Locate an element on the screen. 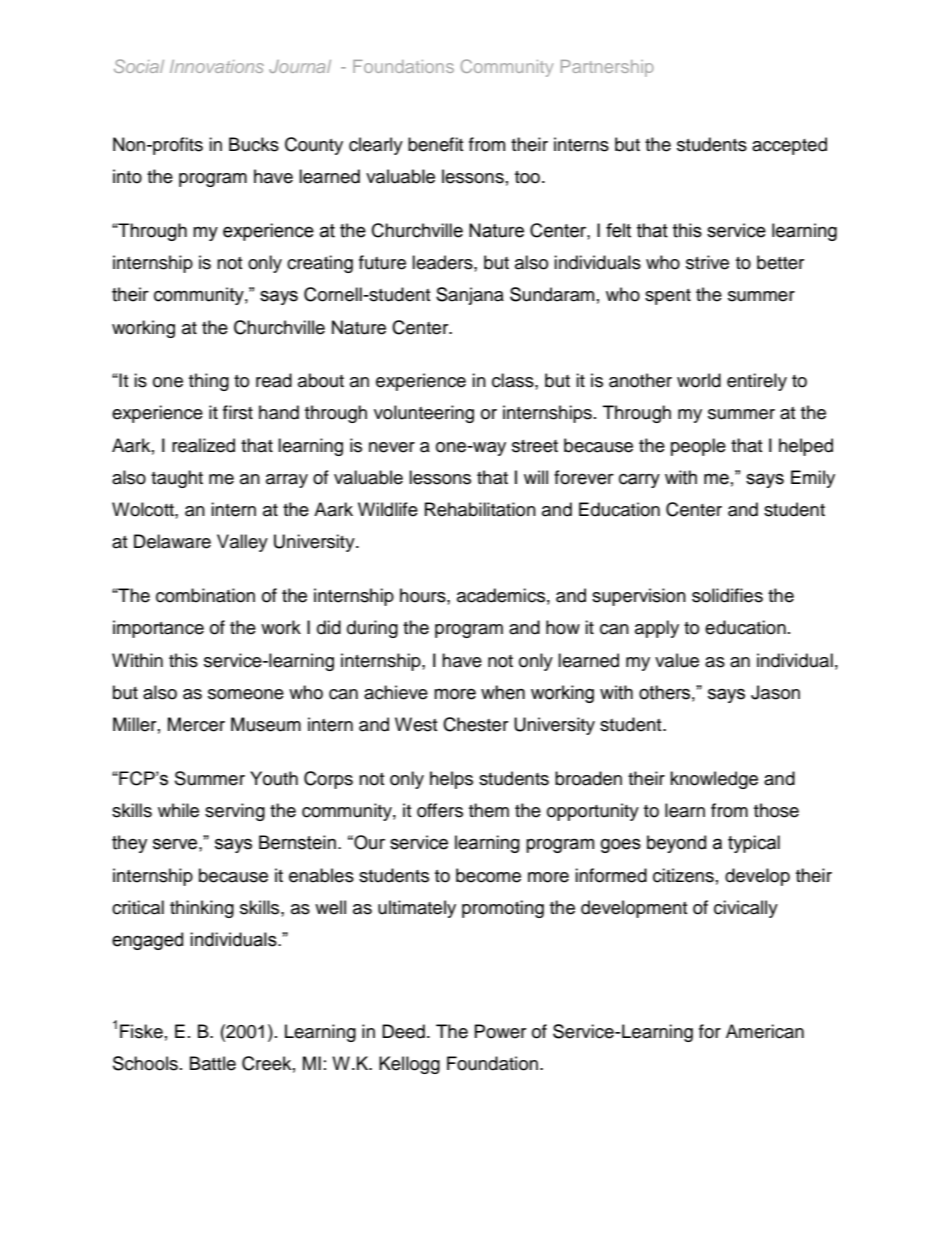 Image resolution: width=952 pixels, height=1233 pixels. Jason is located at coordinates (775, 692).
